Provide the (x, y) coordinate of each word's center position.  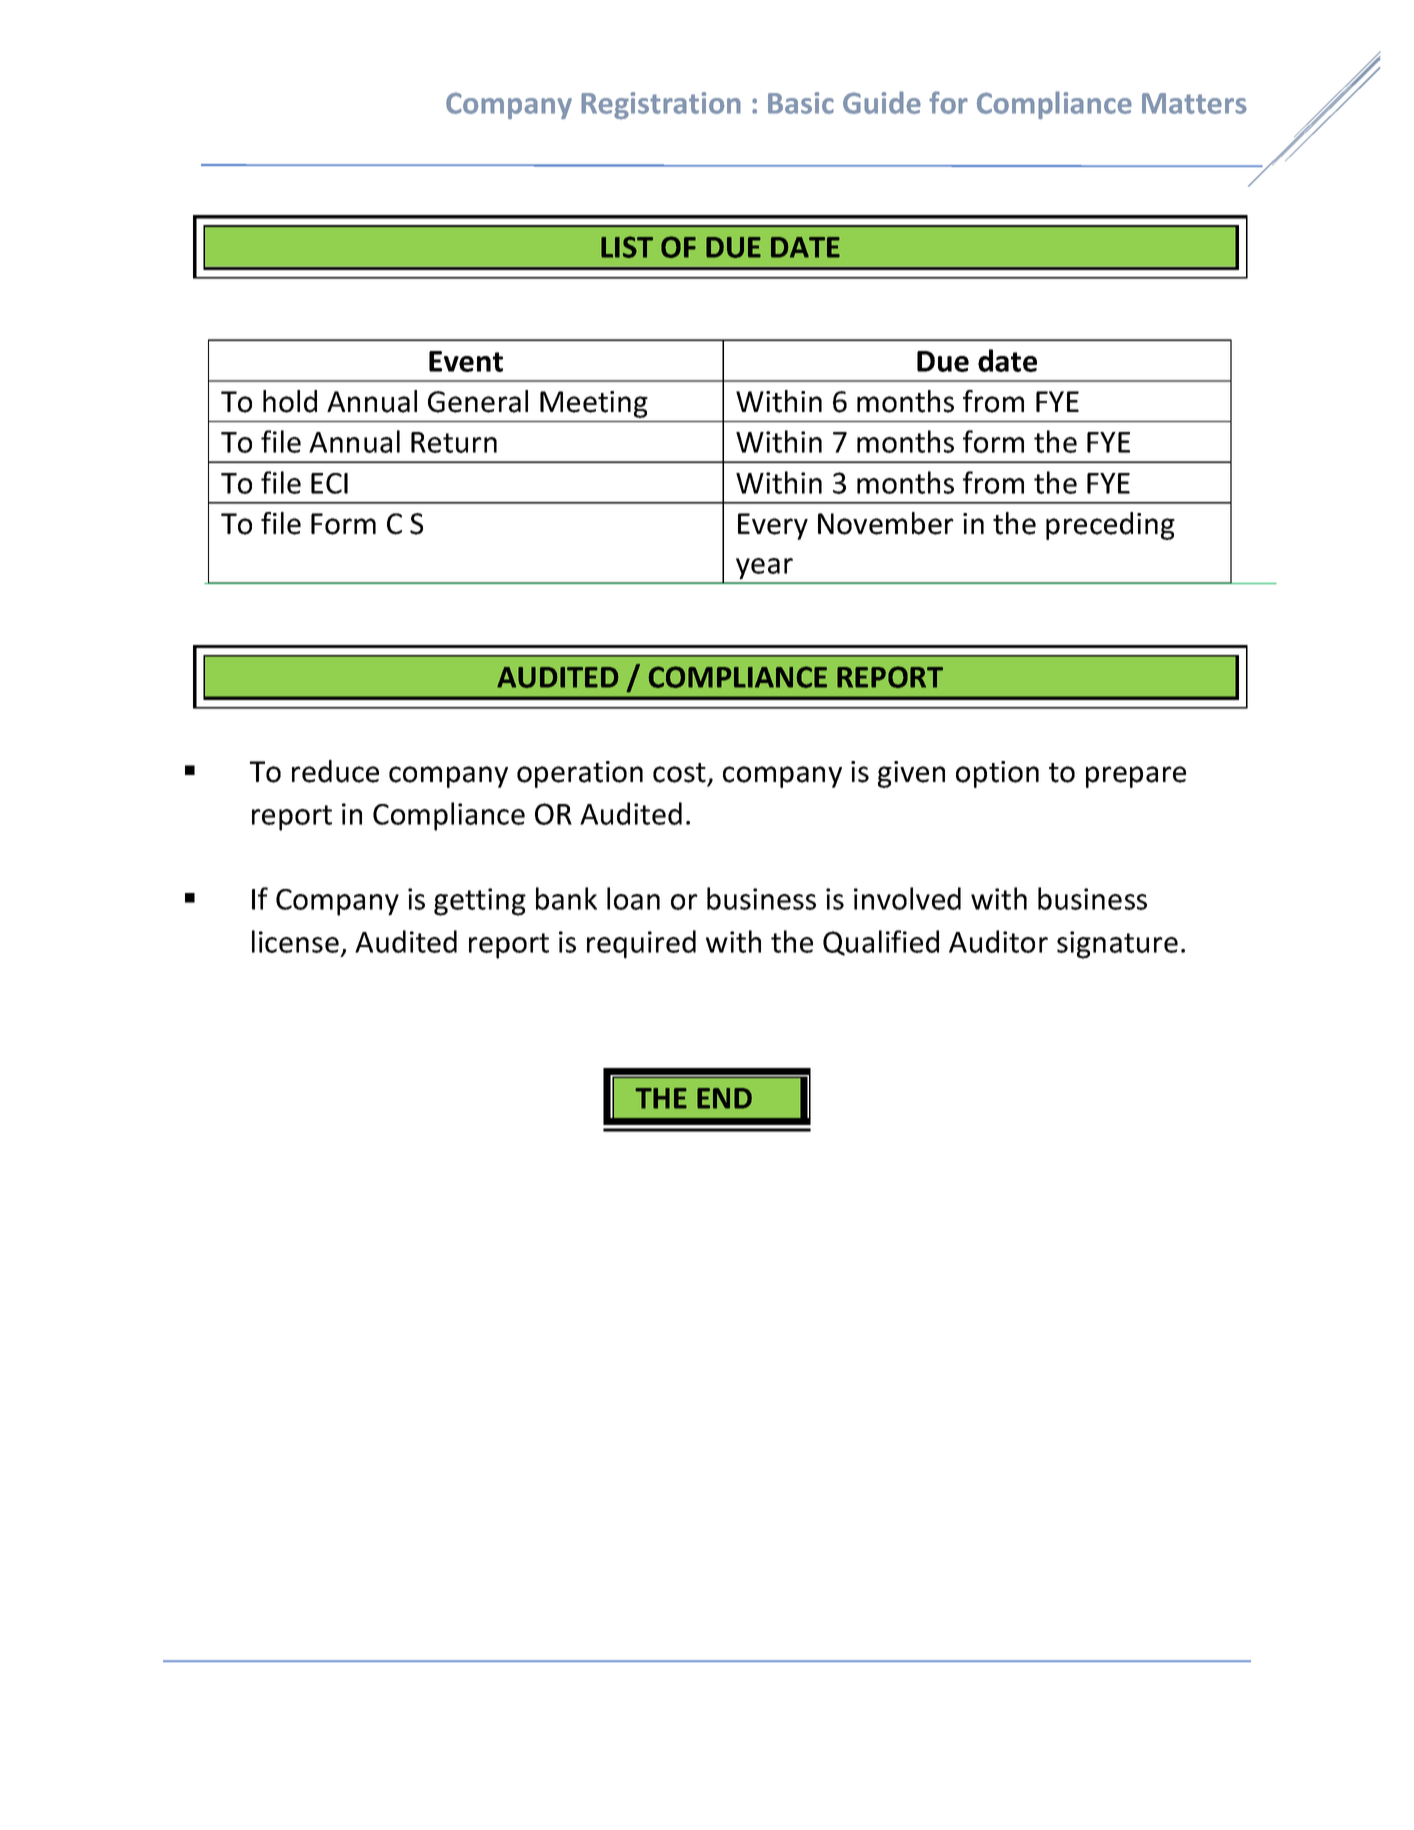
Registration (661, 106)
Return (454, 442)
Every (773, 526)
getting (480, 902)
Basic (801, 103)
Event (466, 361)
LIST (627, 247)
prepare (1136, 777)
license (295, 941)
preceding (1110, 526)
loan (633, 898)
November (886, 523)
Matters (1194, 103)
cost (679, 773)
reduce (335, 771)
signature (1117, 945)
